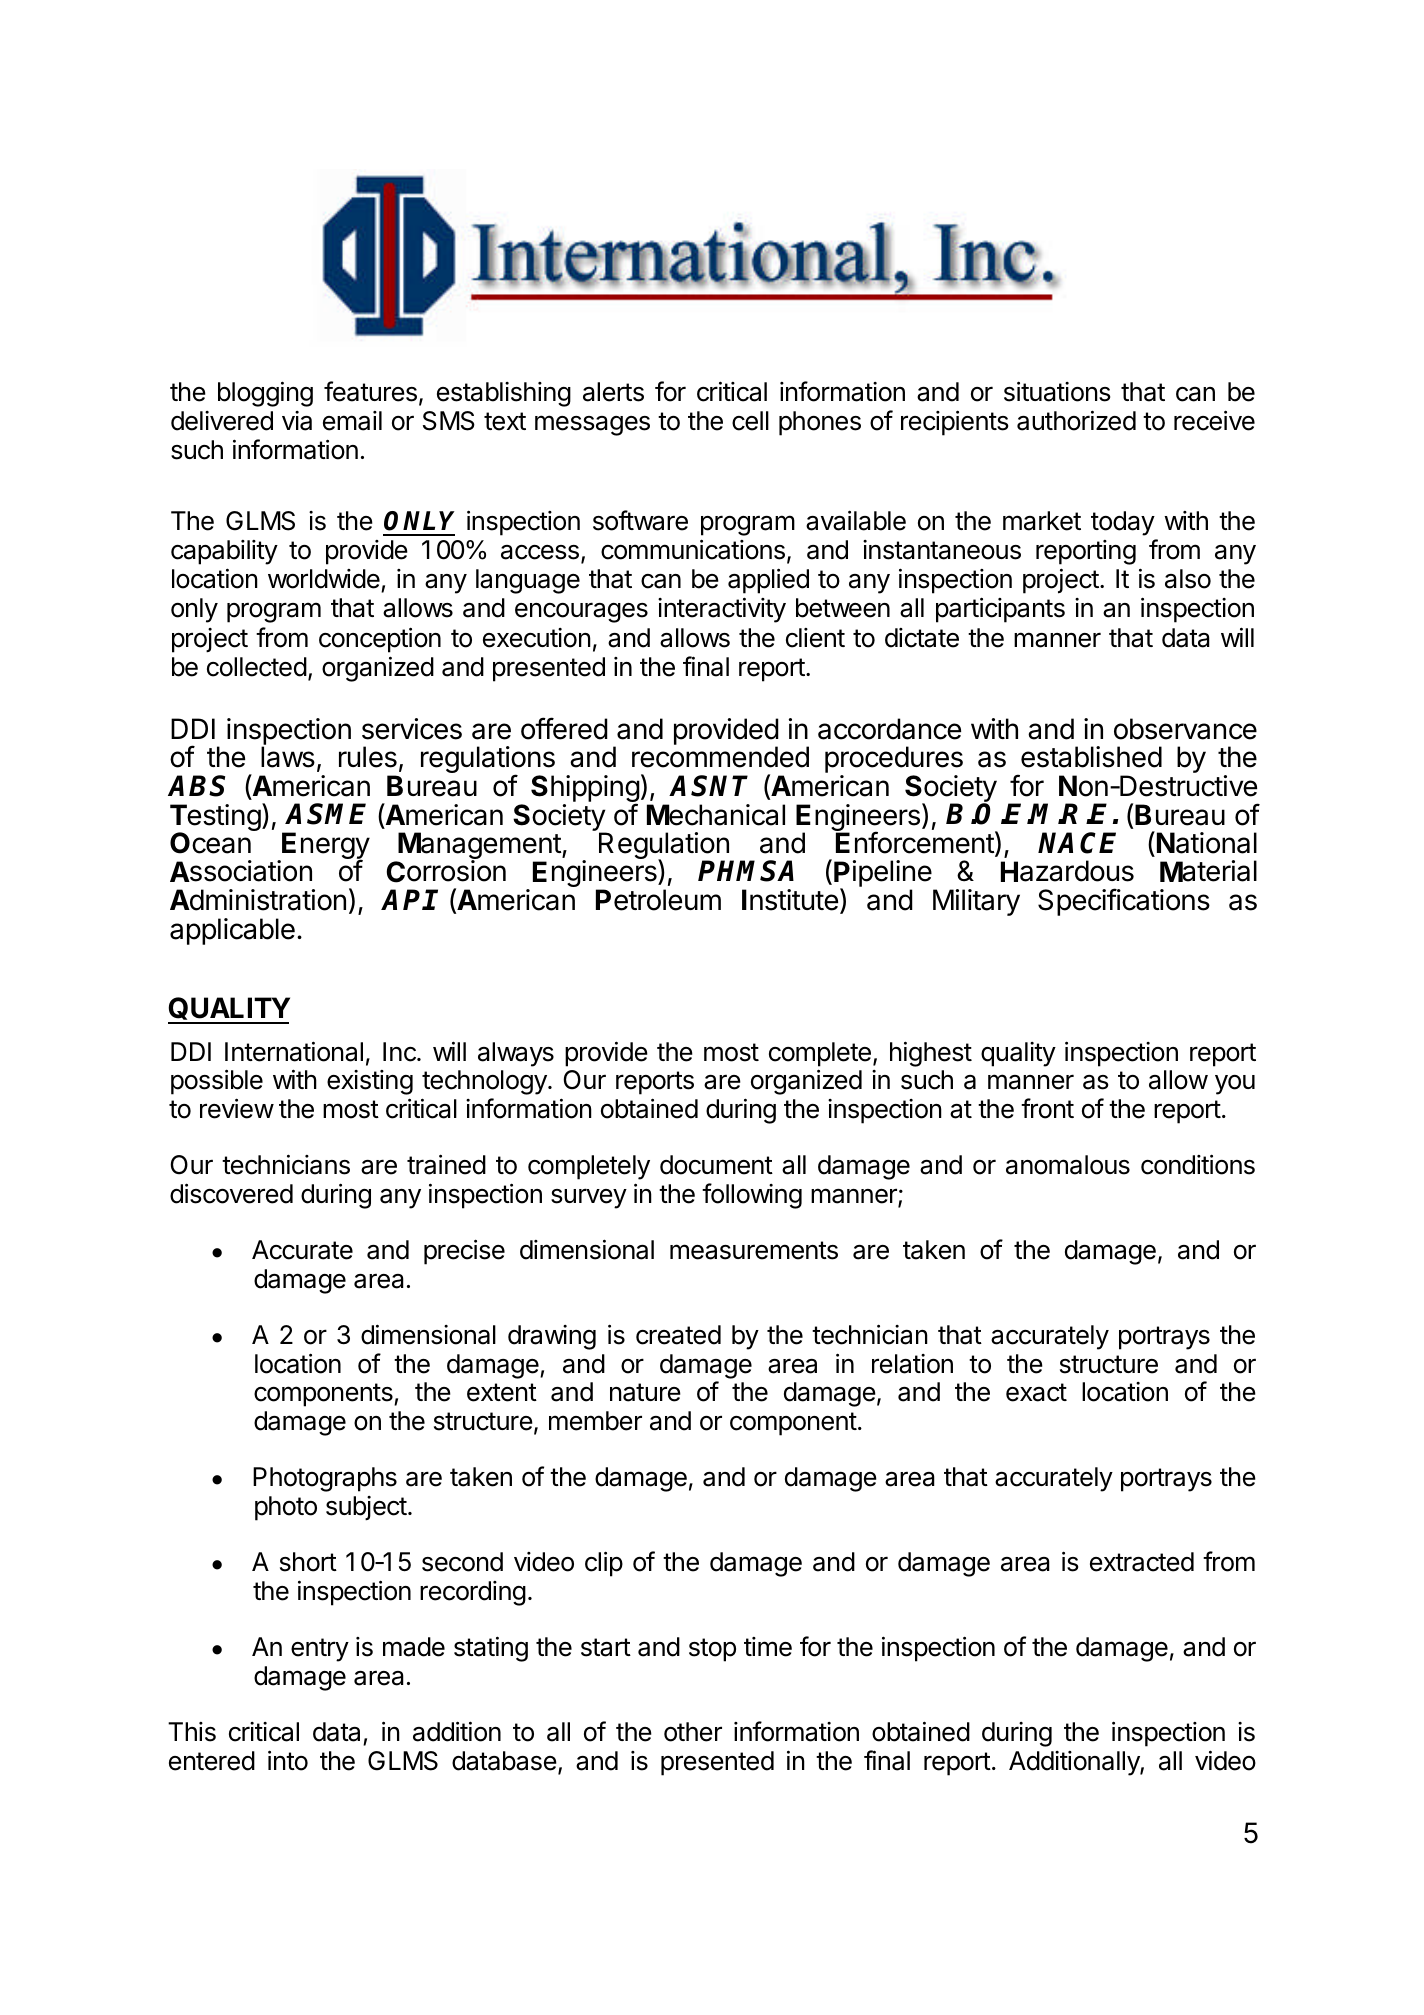 This screenshot has height=2015, width=1424. Describe the element at coordinates (754, 1250) in the screenshot. I see `measurements` at that location.
